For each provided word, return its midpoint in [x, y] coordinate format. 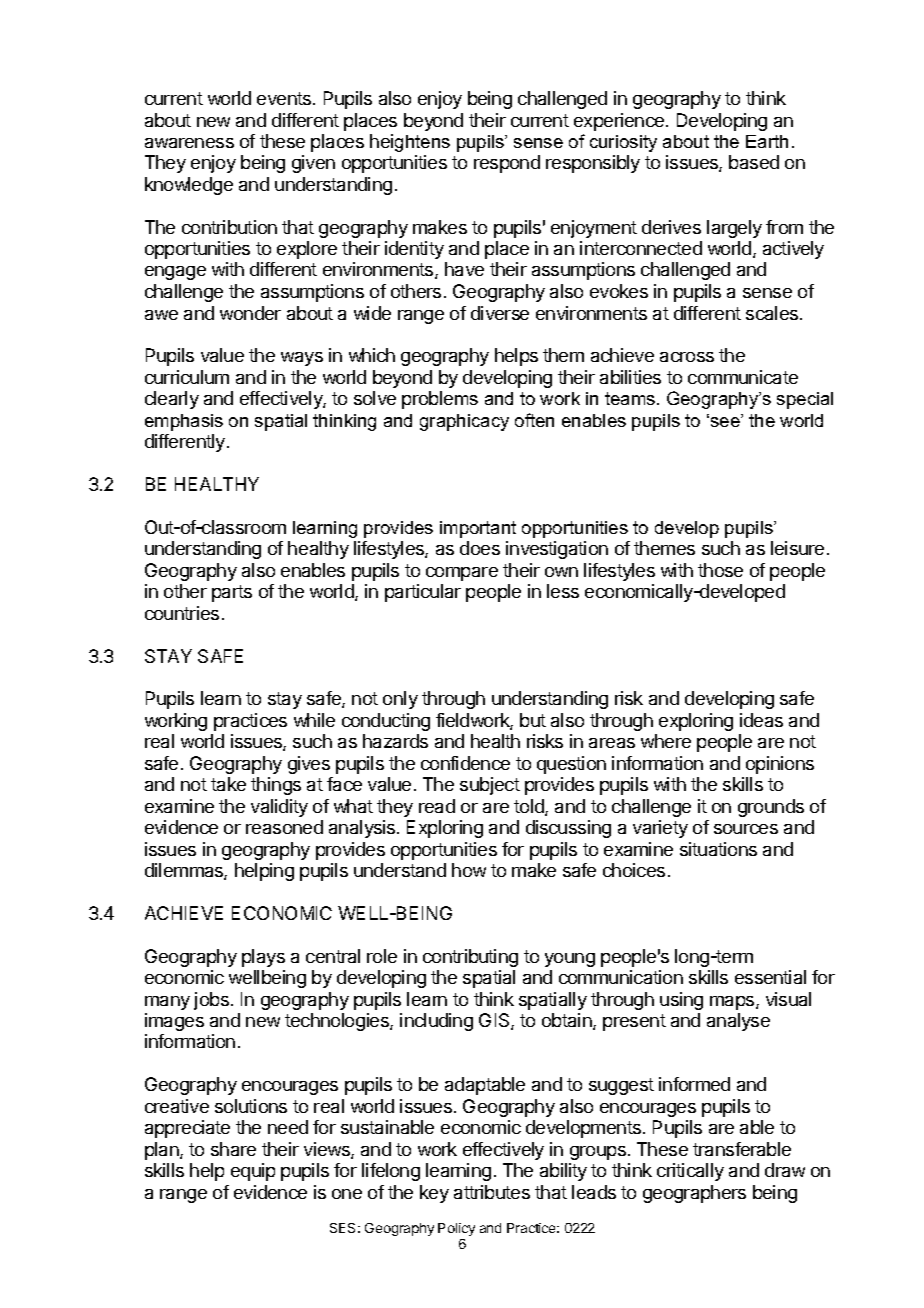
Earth [767, 141]
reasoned [284, 827]
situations [718, 849]
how [469, 870]
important [478, 529]
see [726, 422]
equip [253, 1172]
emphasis [184, 422]
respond [507, 164]
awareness [189, 143]
